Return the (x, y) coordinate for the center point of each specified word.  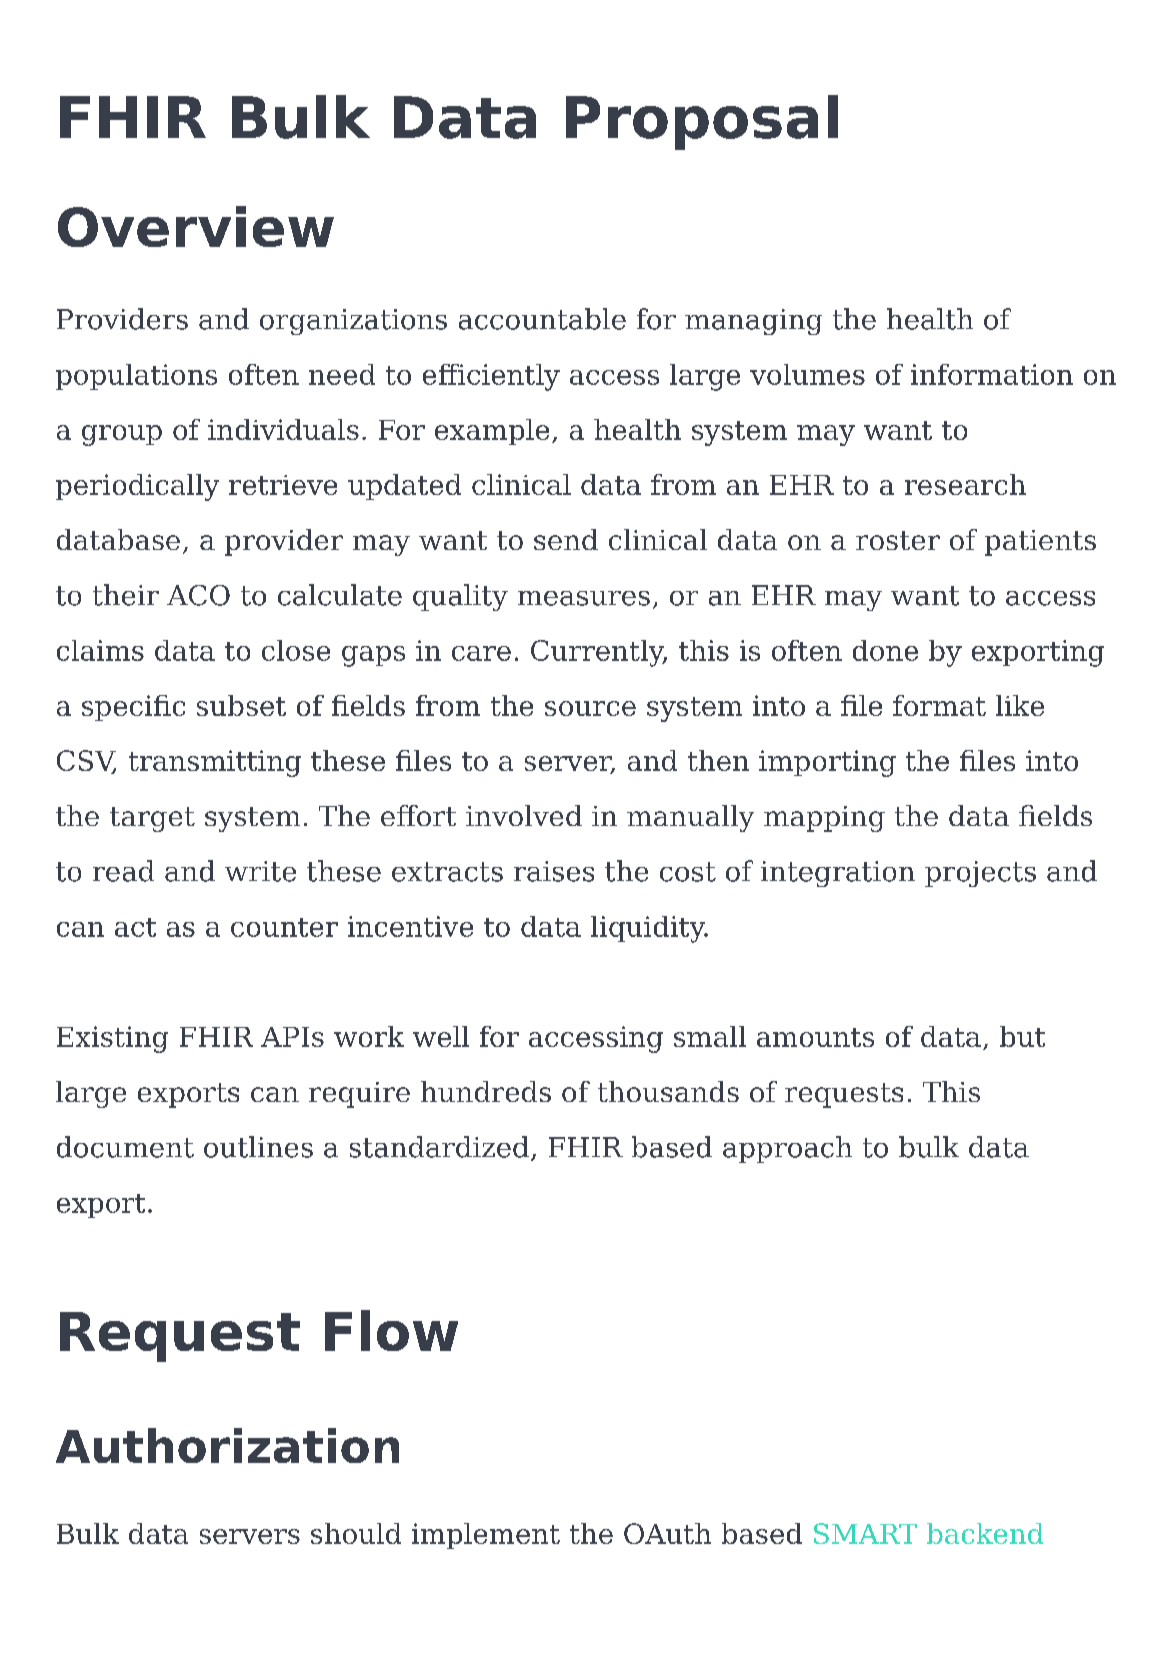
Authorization (227, 1445)
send (566, 539)
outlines (258, 1147)
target (152, 819)
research (965, 484)
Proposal (702, 122)
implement (486, 1536)
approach (787, 1149)
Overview (196, 226)
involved (524, 815)
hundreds (486, 1091)
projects (980, 874)
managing (753, 322)
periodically (137, 487)
